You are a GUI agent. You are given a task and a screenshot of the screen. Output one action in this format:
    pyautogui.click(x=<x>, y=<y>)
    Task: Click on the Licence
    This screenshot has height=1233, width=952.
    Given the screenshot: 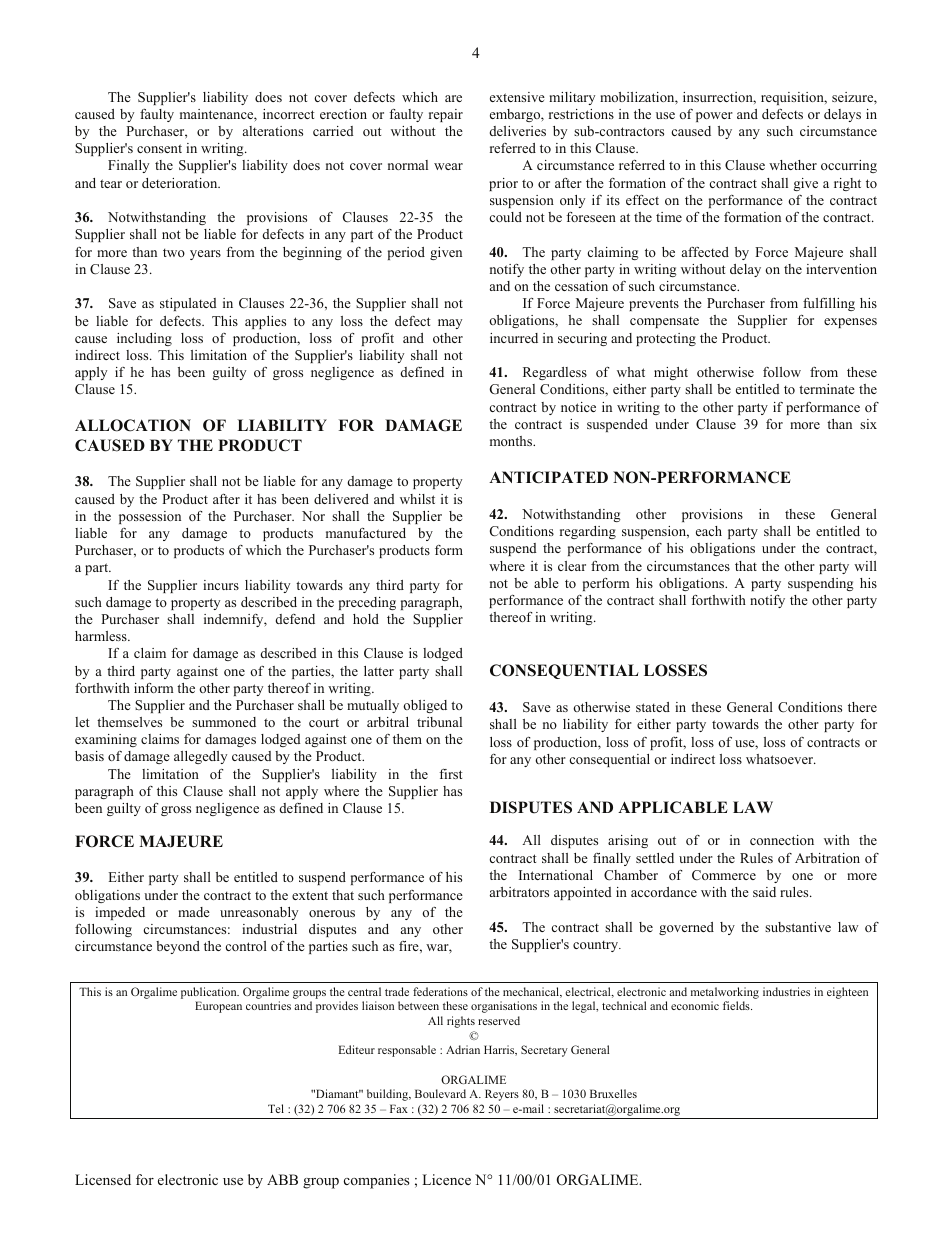 What is the action you would take?
    pyautogui.click(x=446, y=1179)
